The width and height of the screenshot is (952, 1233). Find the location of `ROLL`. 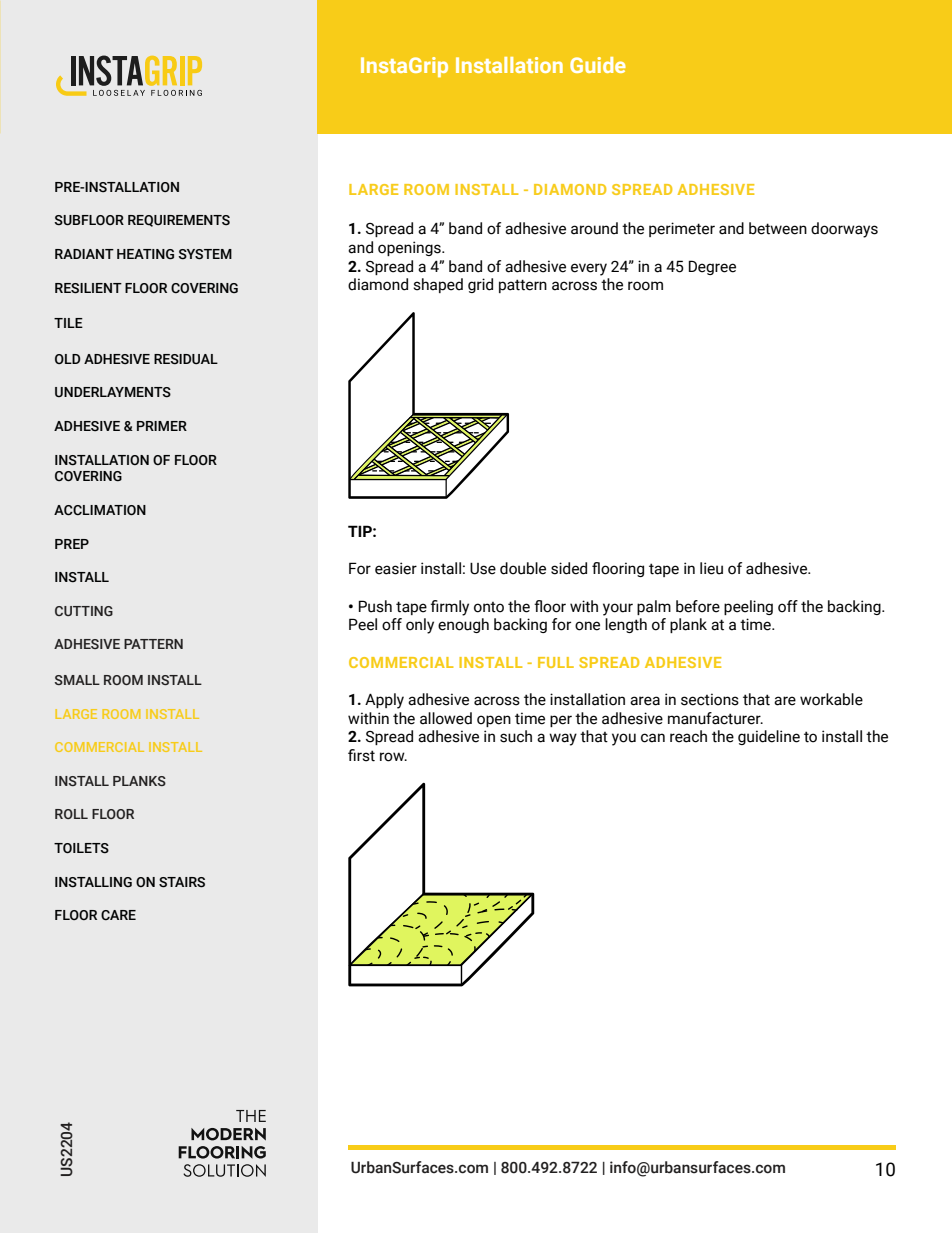

ROLL is located at coordinates (71, 814).
